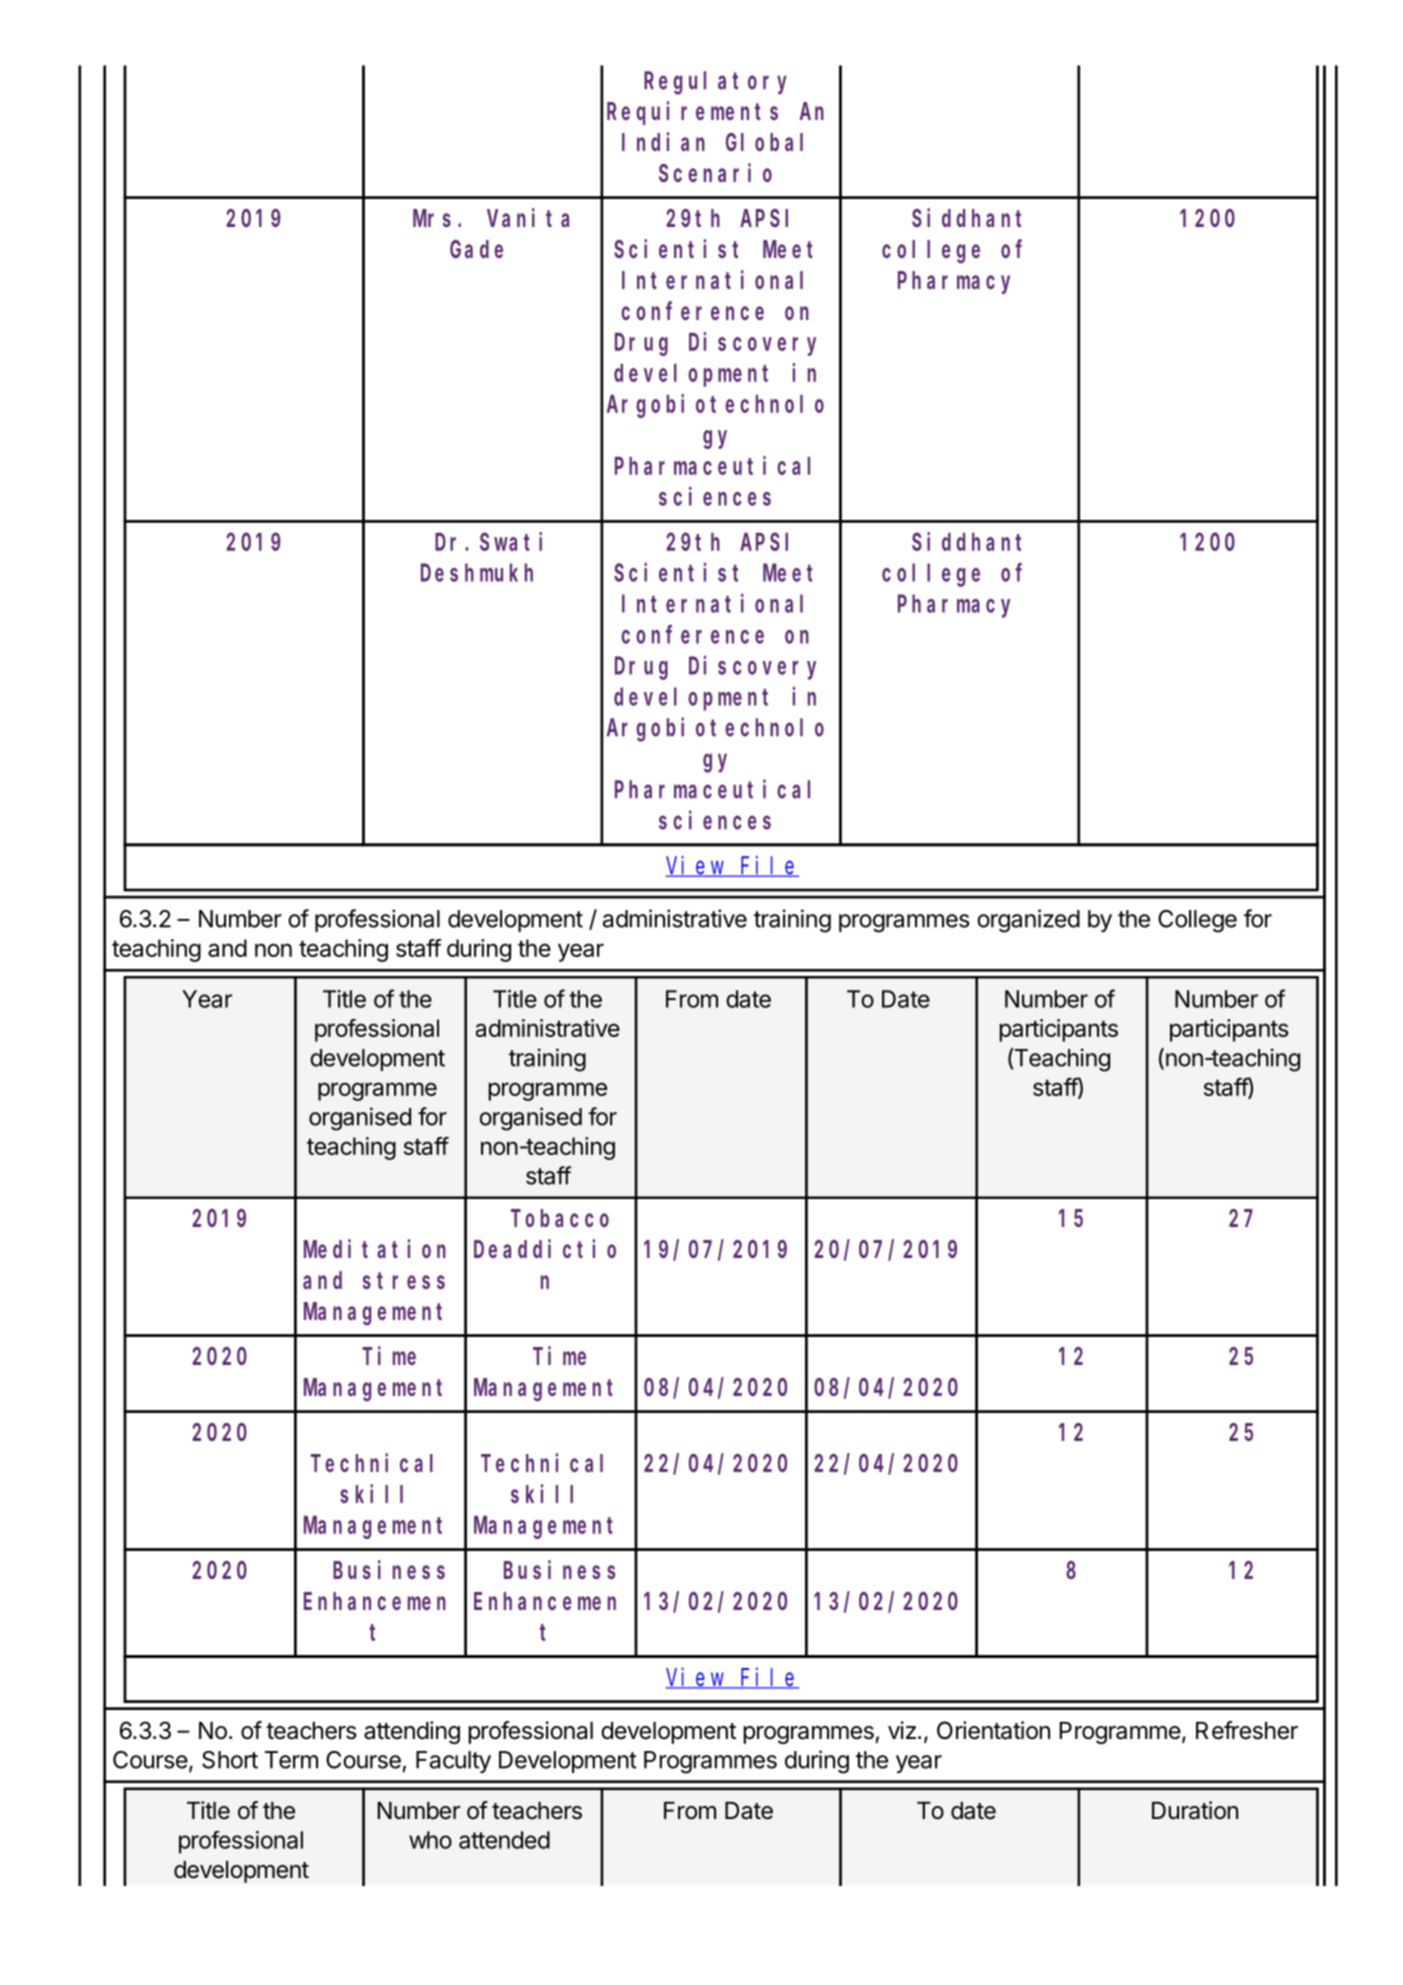 The height and width of the image is (1985, 1403). I want to click on Meditation, so click(375, 1248).
